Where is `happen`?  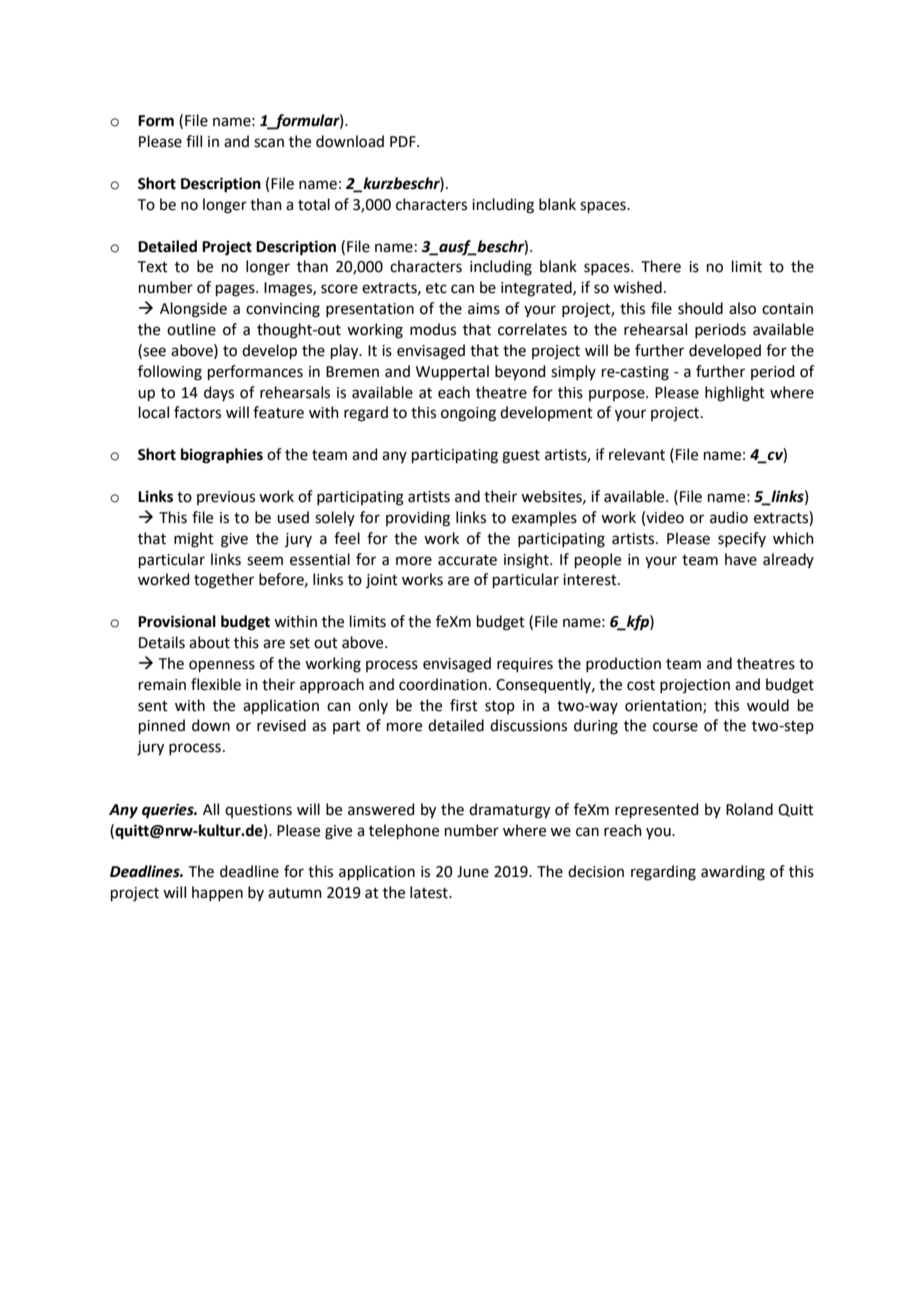
happen is located at coordinates (217, 893).
